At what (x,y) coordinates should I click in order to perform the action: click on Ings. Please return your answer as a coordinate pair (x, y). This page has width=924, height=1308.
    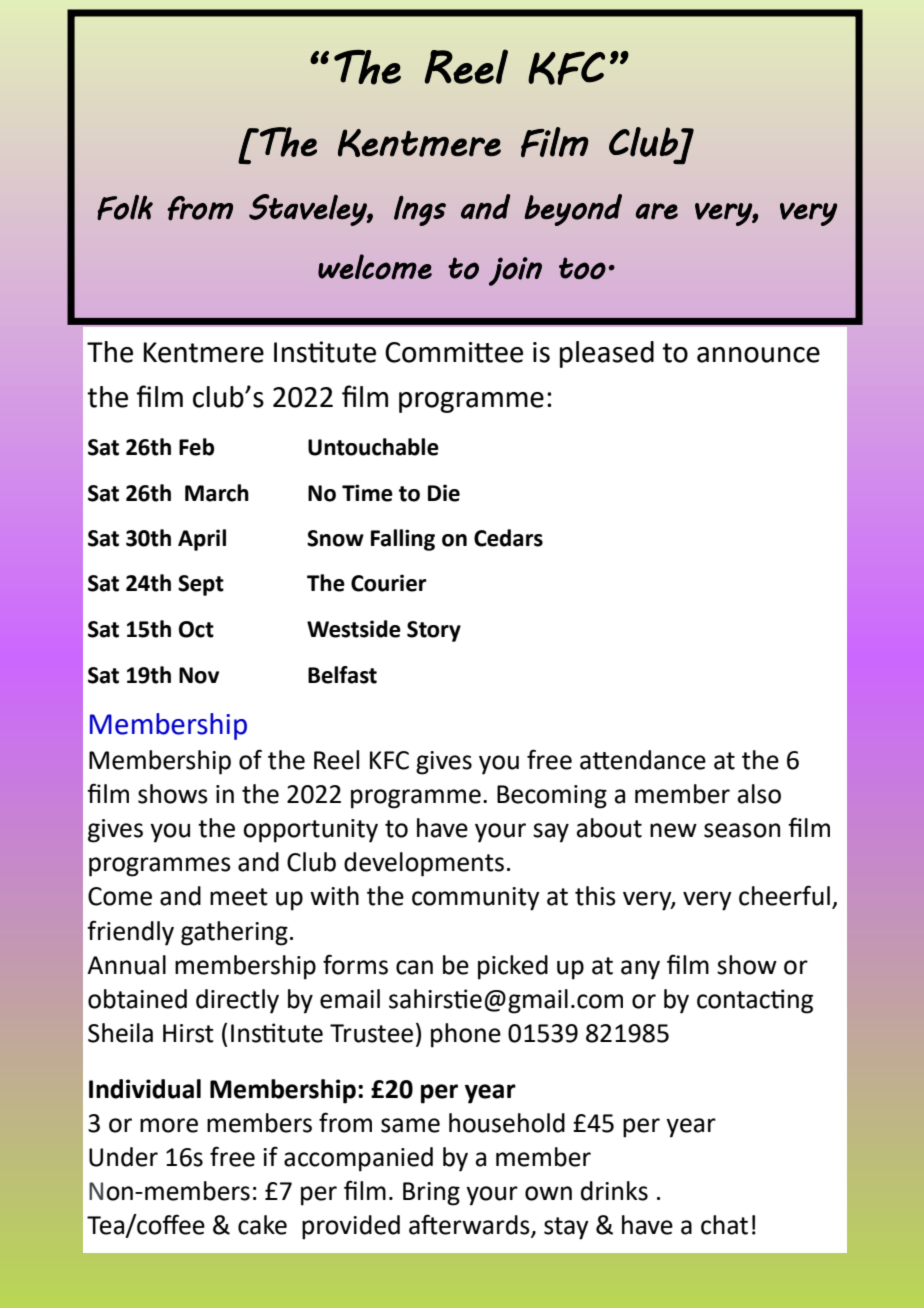
    Looking at the image, I should click on (420, 210).
